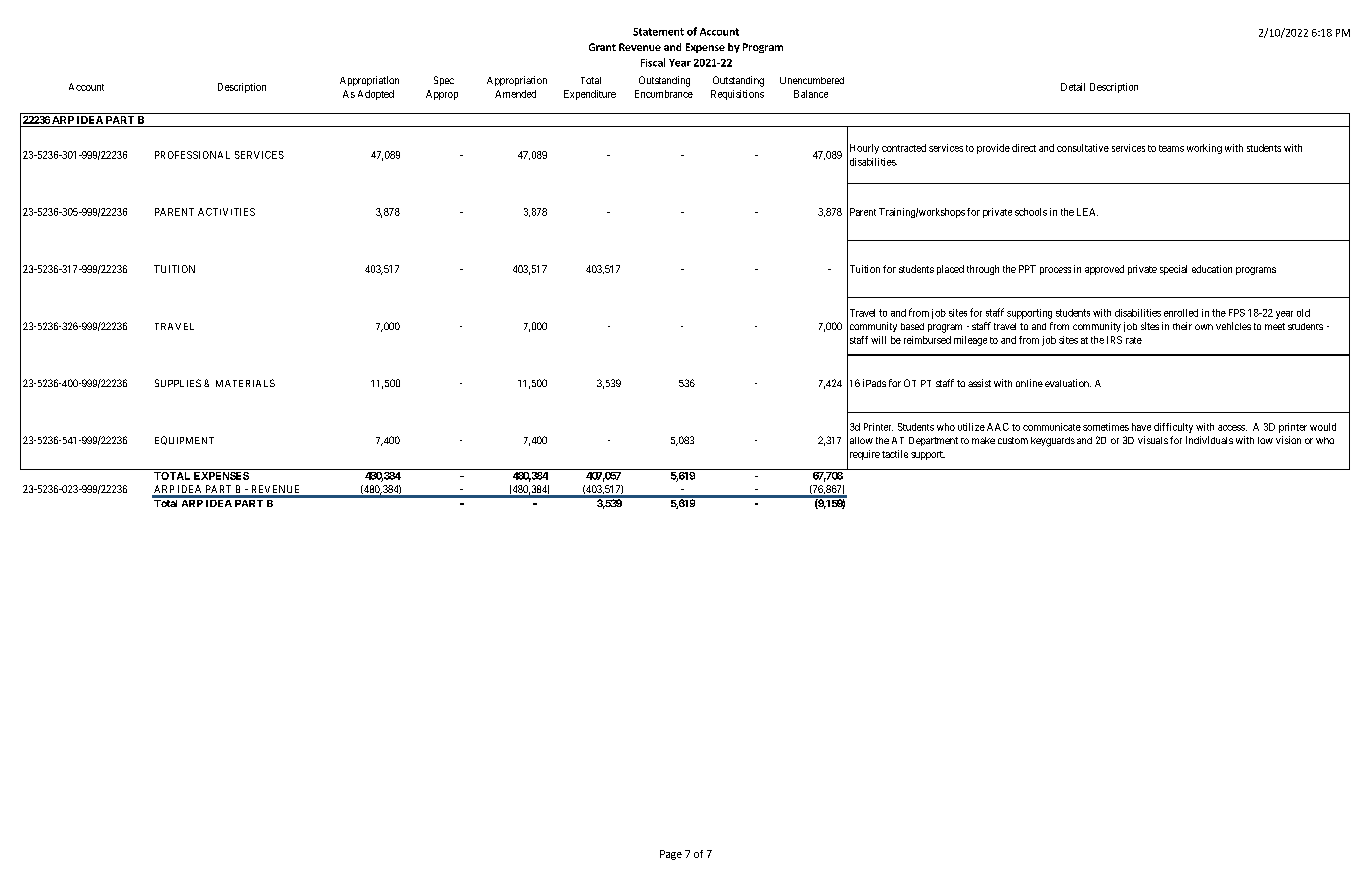 Image resolution: width=1372 pixels, height=887 pixels. What do you see at coordinates (1073, 87) in the document?
I see `Detail` at bounding box center [1073, 87].
